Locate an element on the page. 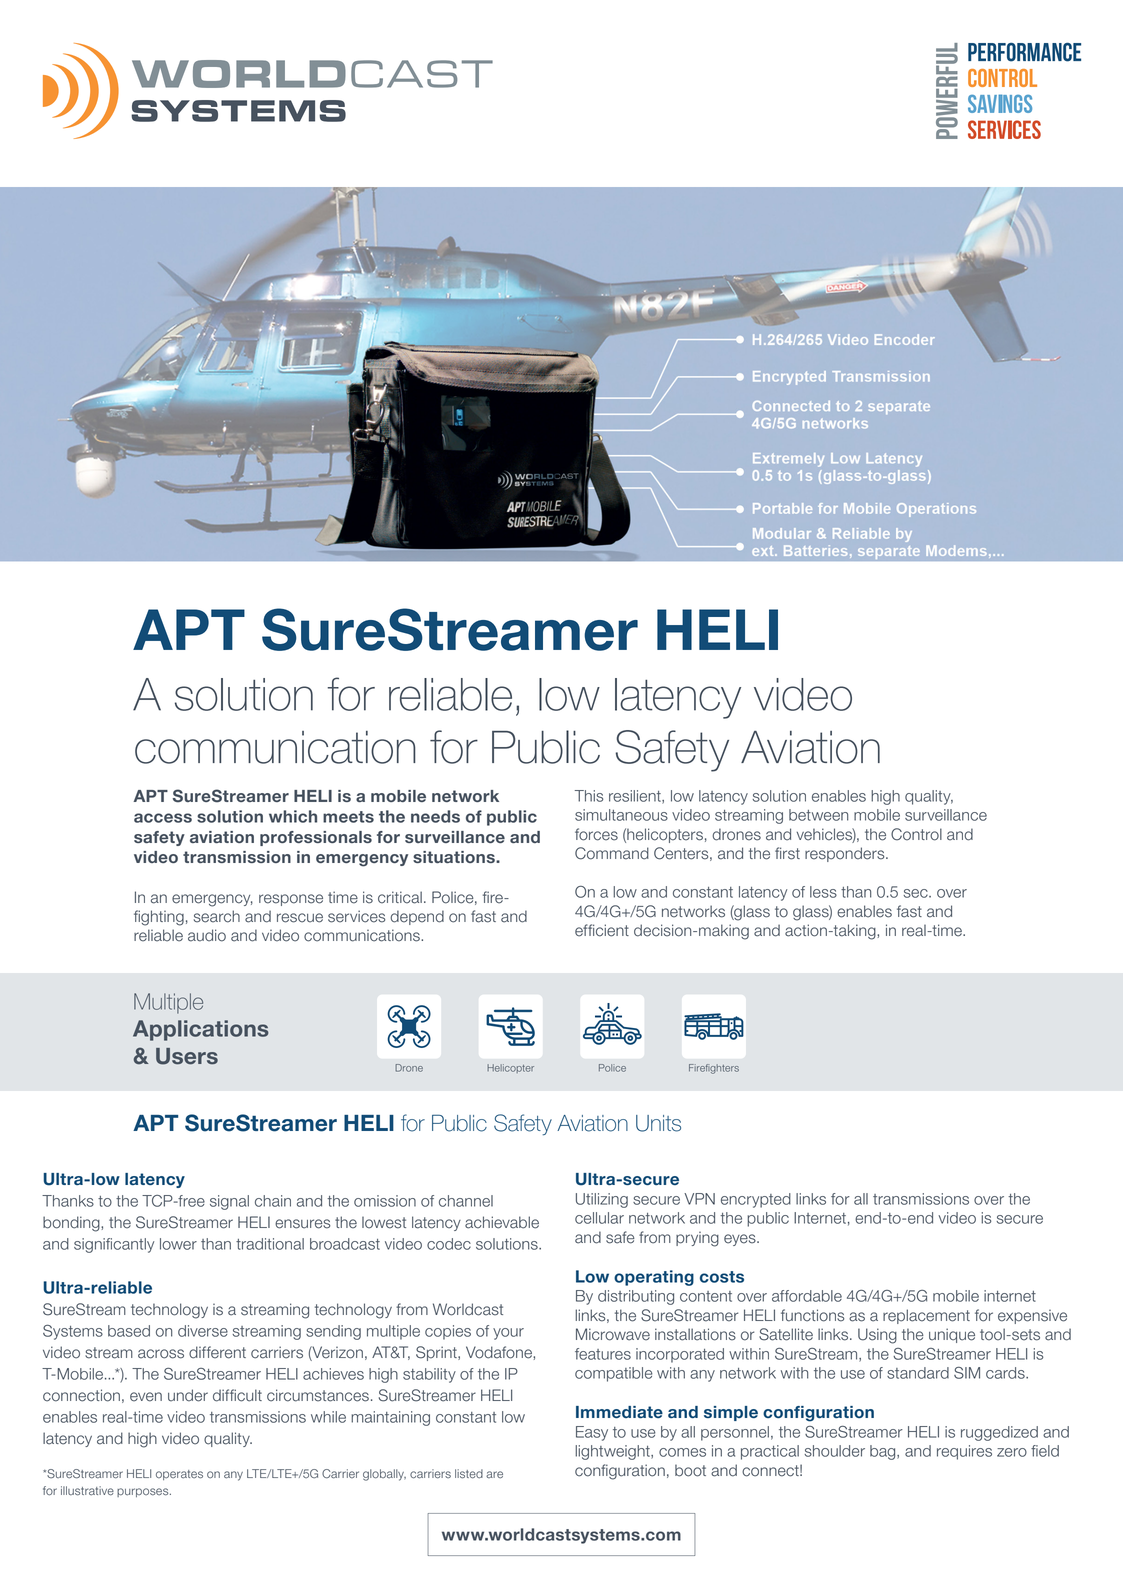 The width and height of the document is (1123, 1588). Units is located at coordinates (658, 1123).
